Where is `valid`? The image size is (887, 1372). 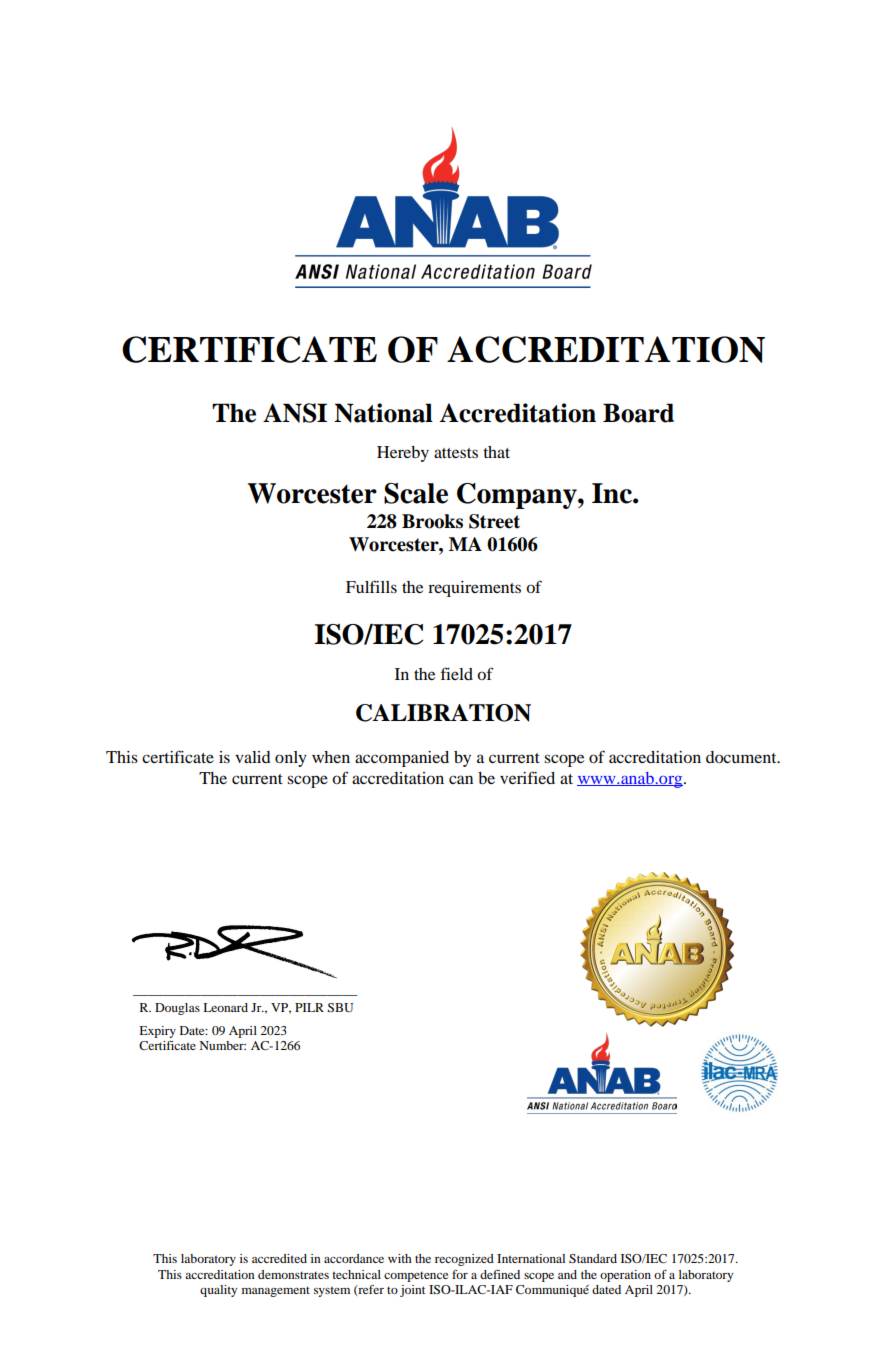 valid is located at coordinates (253, 757).
